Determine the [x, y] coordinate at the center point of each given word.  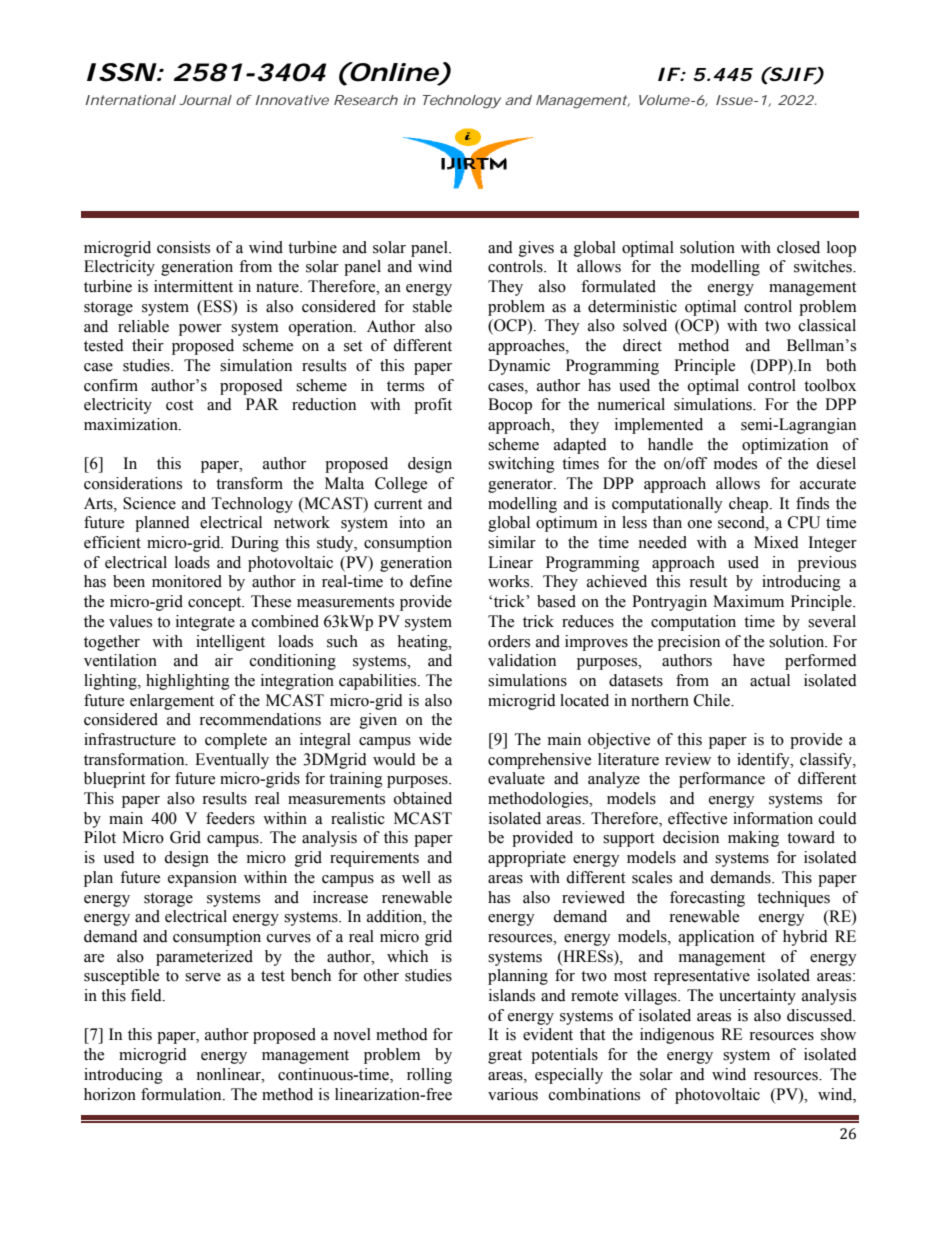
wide [435, 739]
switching [521, 465]
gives [536, 249]
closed [798, 247]
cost [179, 405]
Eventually [232, 761]
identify [764, 761]
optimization [785, 446]
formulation [182, 1094]
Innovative [292, 100]
